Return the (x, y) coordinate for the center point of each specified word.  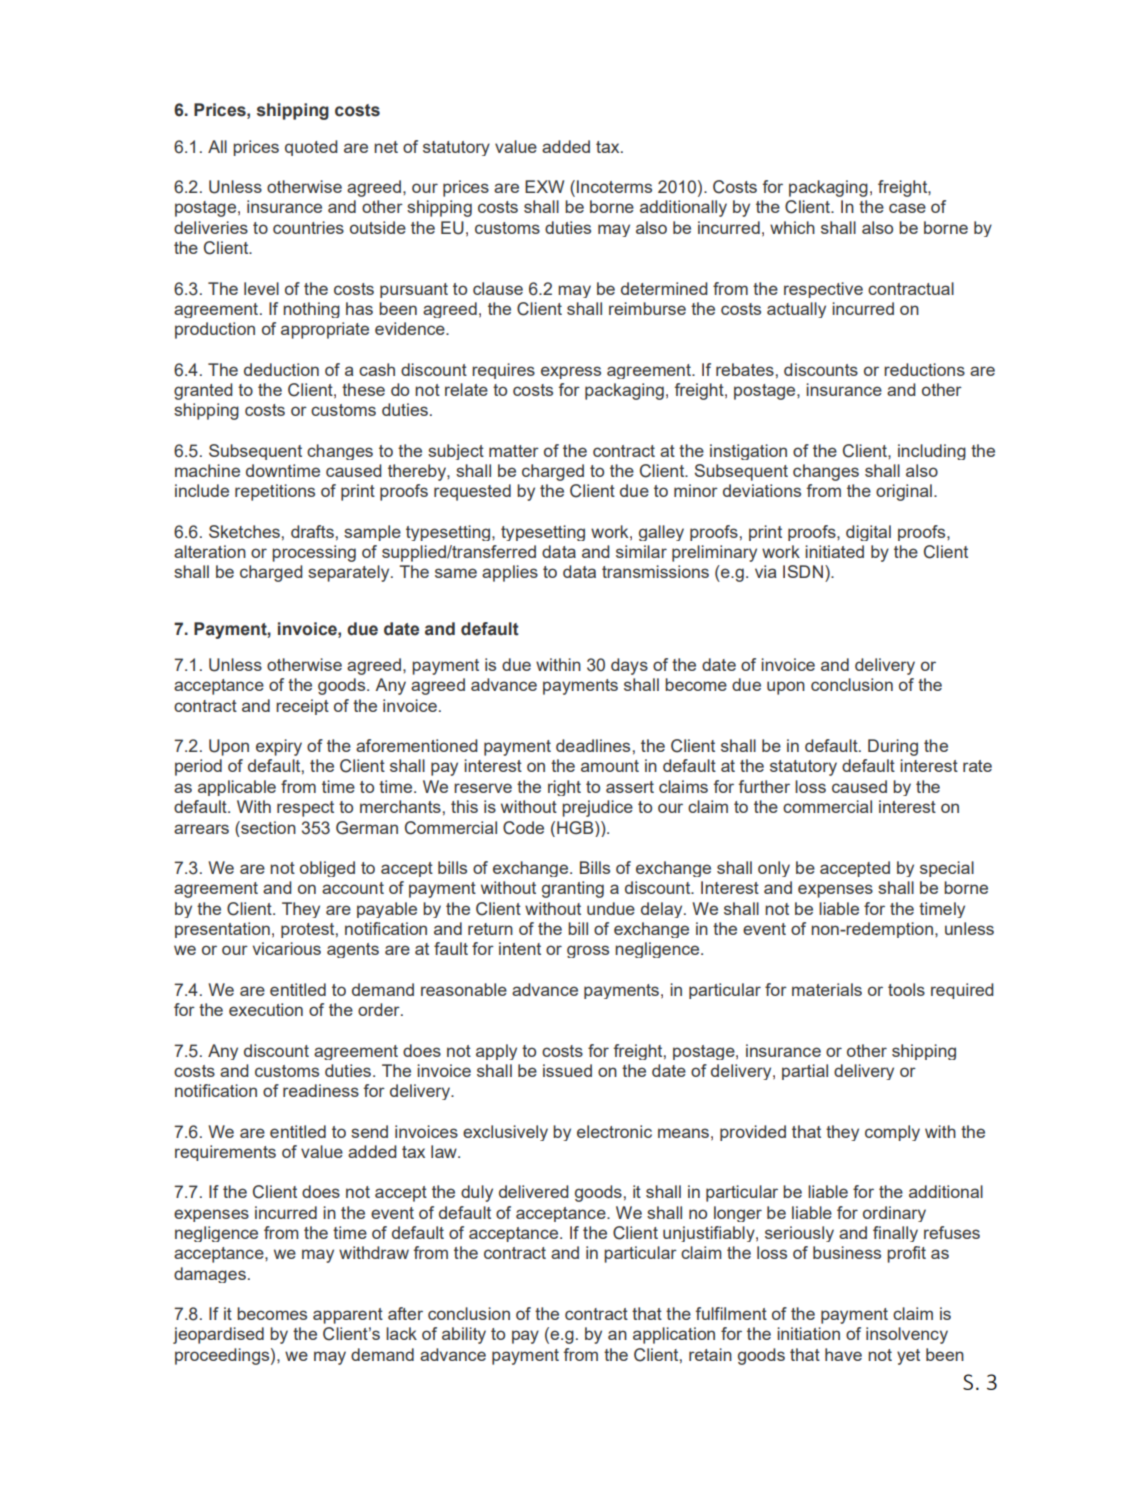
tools (906, 989)
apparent (348, 1316)
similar (641, 551)
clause (498, 288)
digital (868, 533)
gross (588, 951)
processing (314, 553)
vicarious (286, 948)
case (907, 208)
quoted (311, 148)
